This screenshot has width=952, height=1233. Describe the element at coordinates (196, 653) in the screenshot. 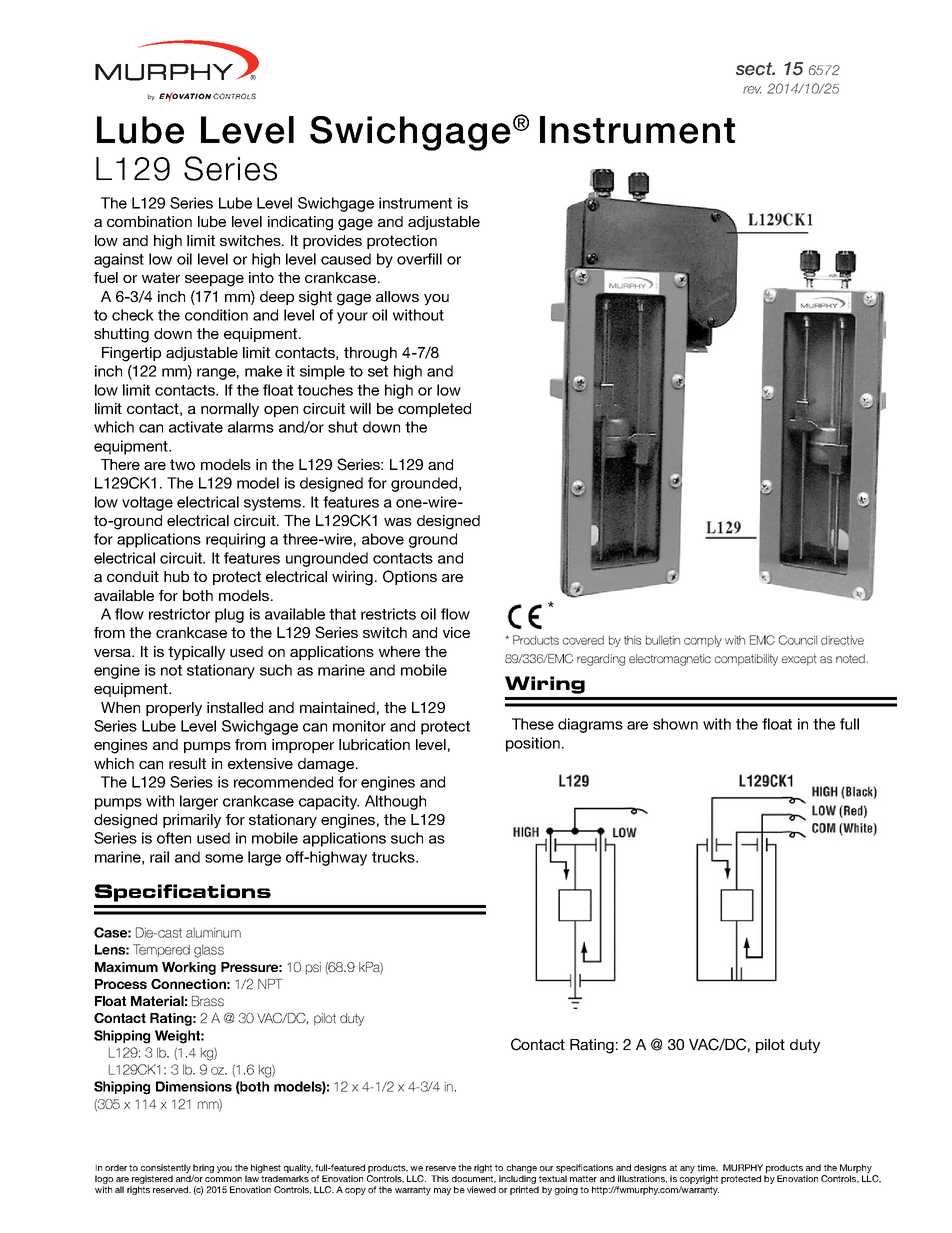

I see `typically` at that location.
